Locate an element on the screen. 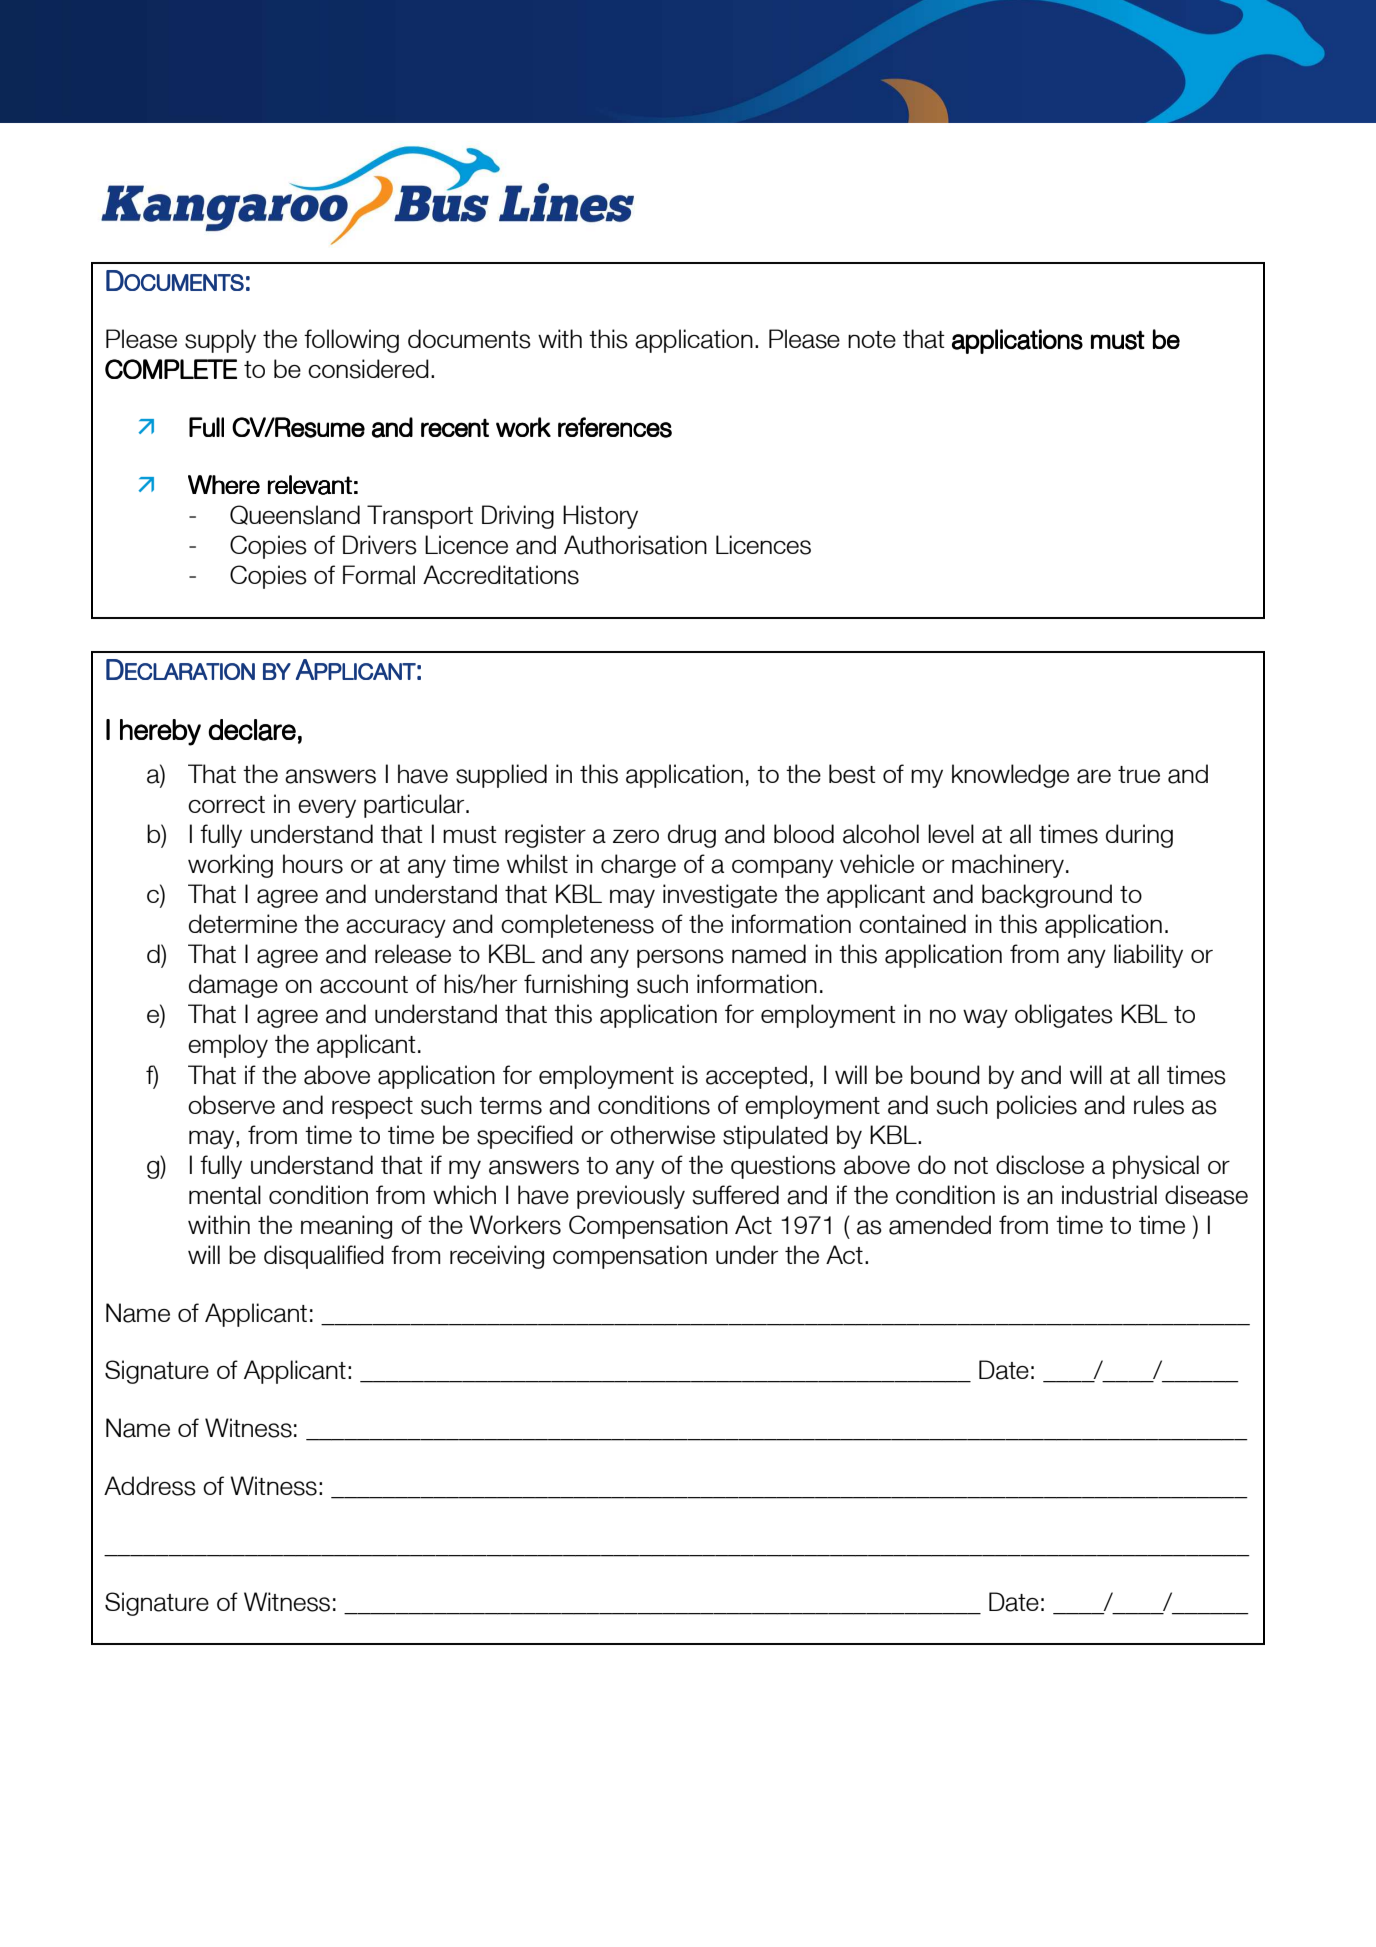 The image size is (1376, 1947). mental is located at coordinates (225, 1195).
